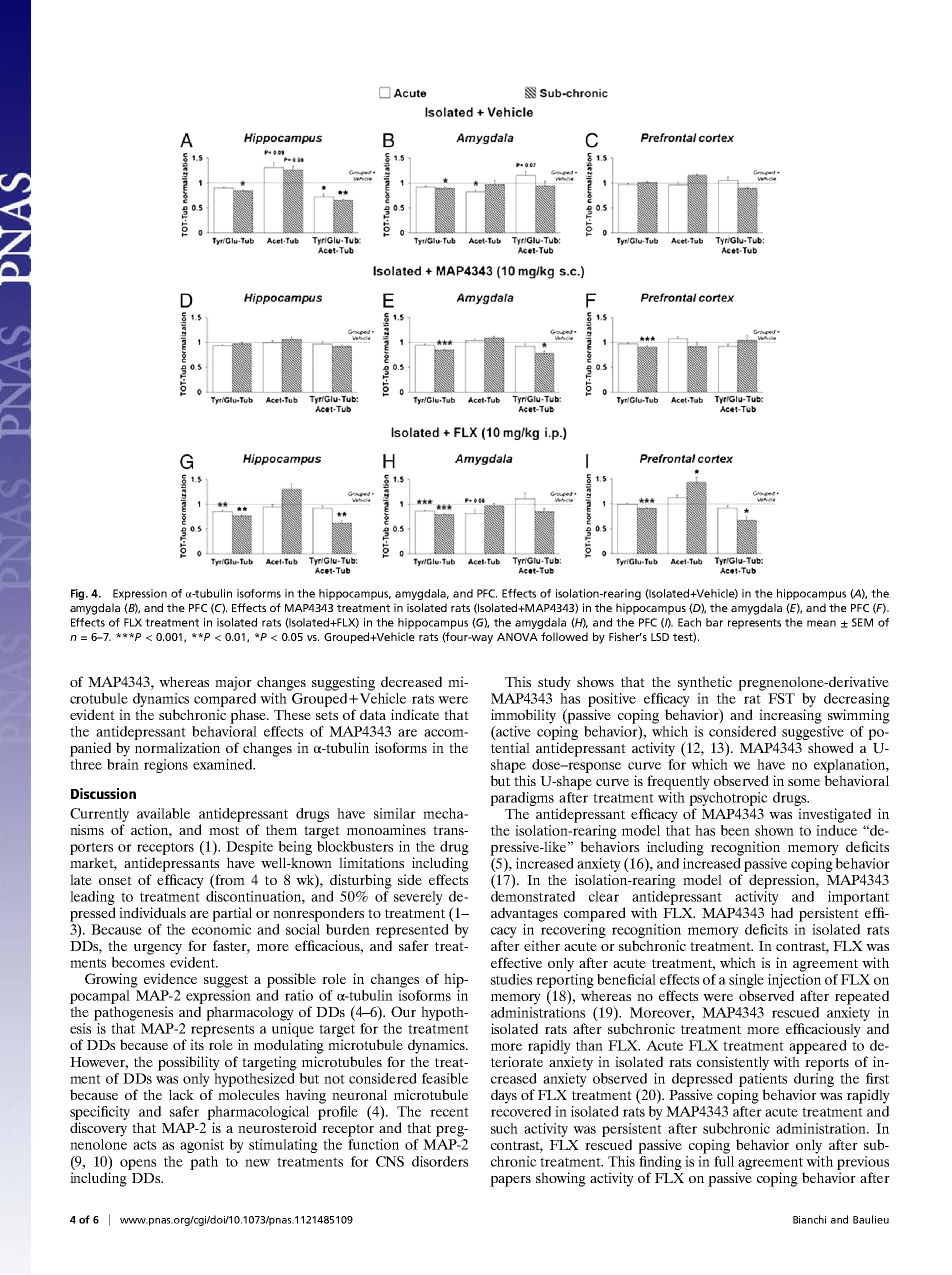  What do you see at coordinates (232, 914) in the screenshot?
I see `partial` at bounding box center [232, 914].
